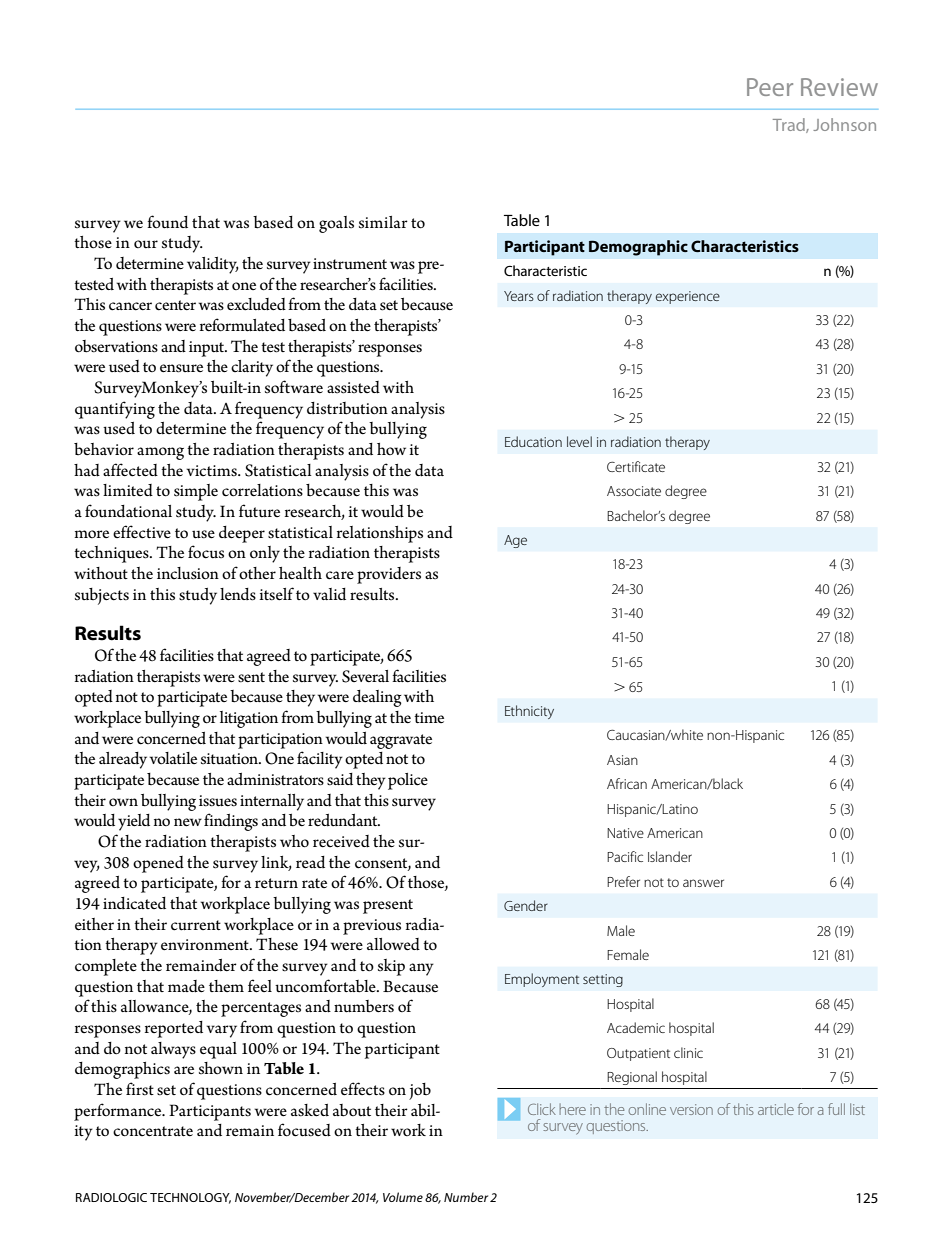 The width and height of the screenshot is (952, 1250). I want to click on our, so click(146, 244).
